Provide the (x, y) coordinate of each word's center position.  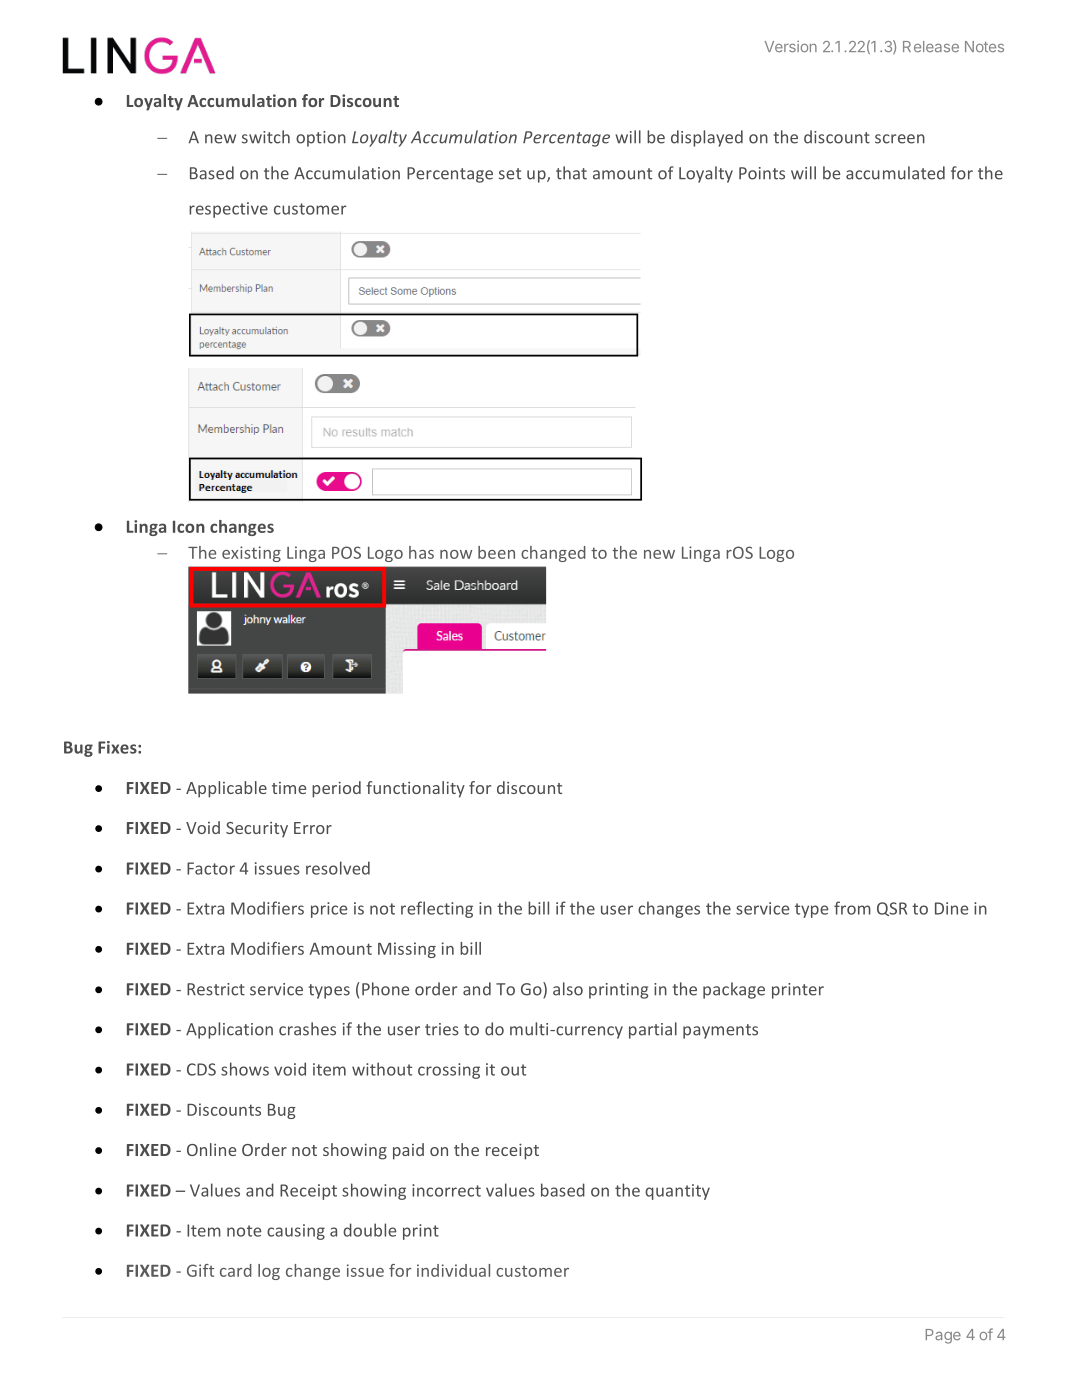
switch (266, 137)
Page (943, 1336)
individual (453, 1270)
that (571, 173)
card (236, 1270)
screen (900, 139)
